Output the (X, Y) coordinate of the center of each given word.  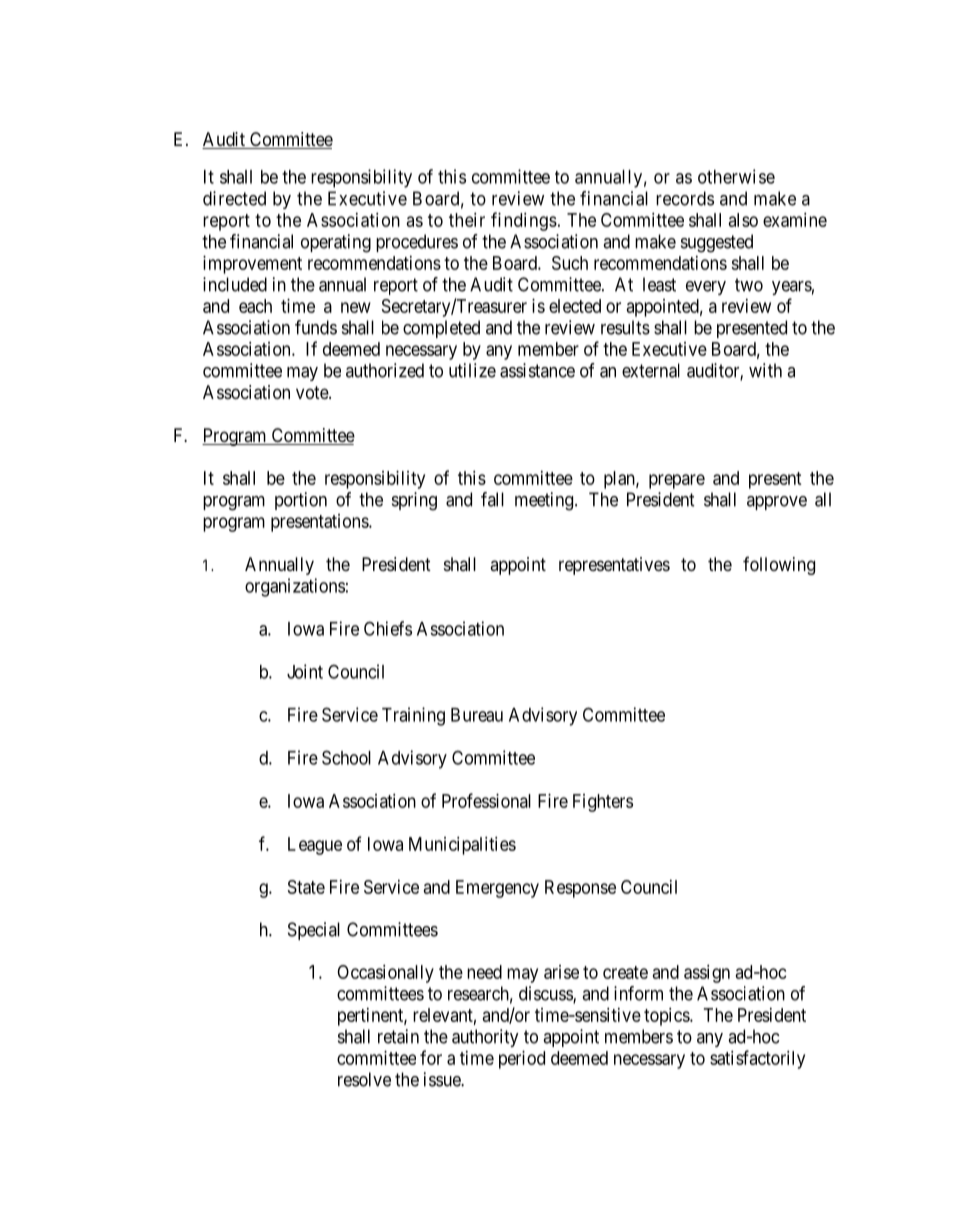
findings (524, 221)
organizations (295, 587)
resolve (364, 1079)
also (743, 220)
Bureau (477, 715)
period (522, 1059)
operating (336, 243)
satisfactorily (757, 1059)
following (779, 565)
